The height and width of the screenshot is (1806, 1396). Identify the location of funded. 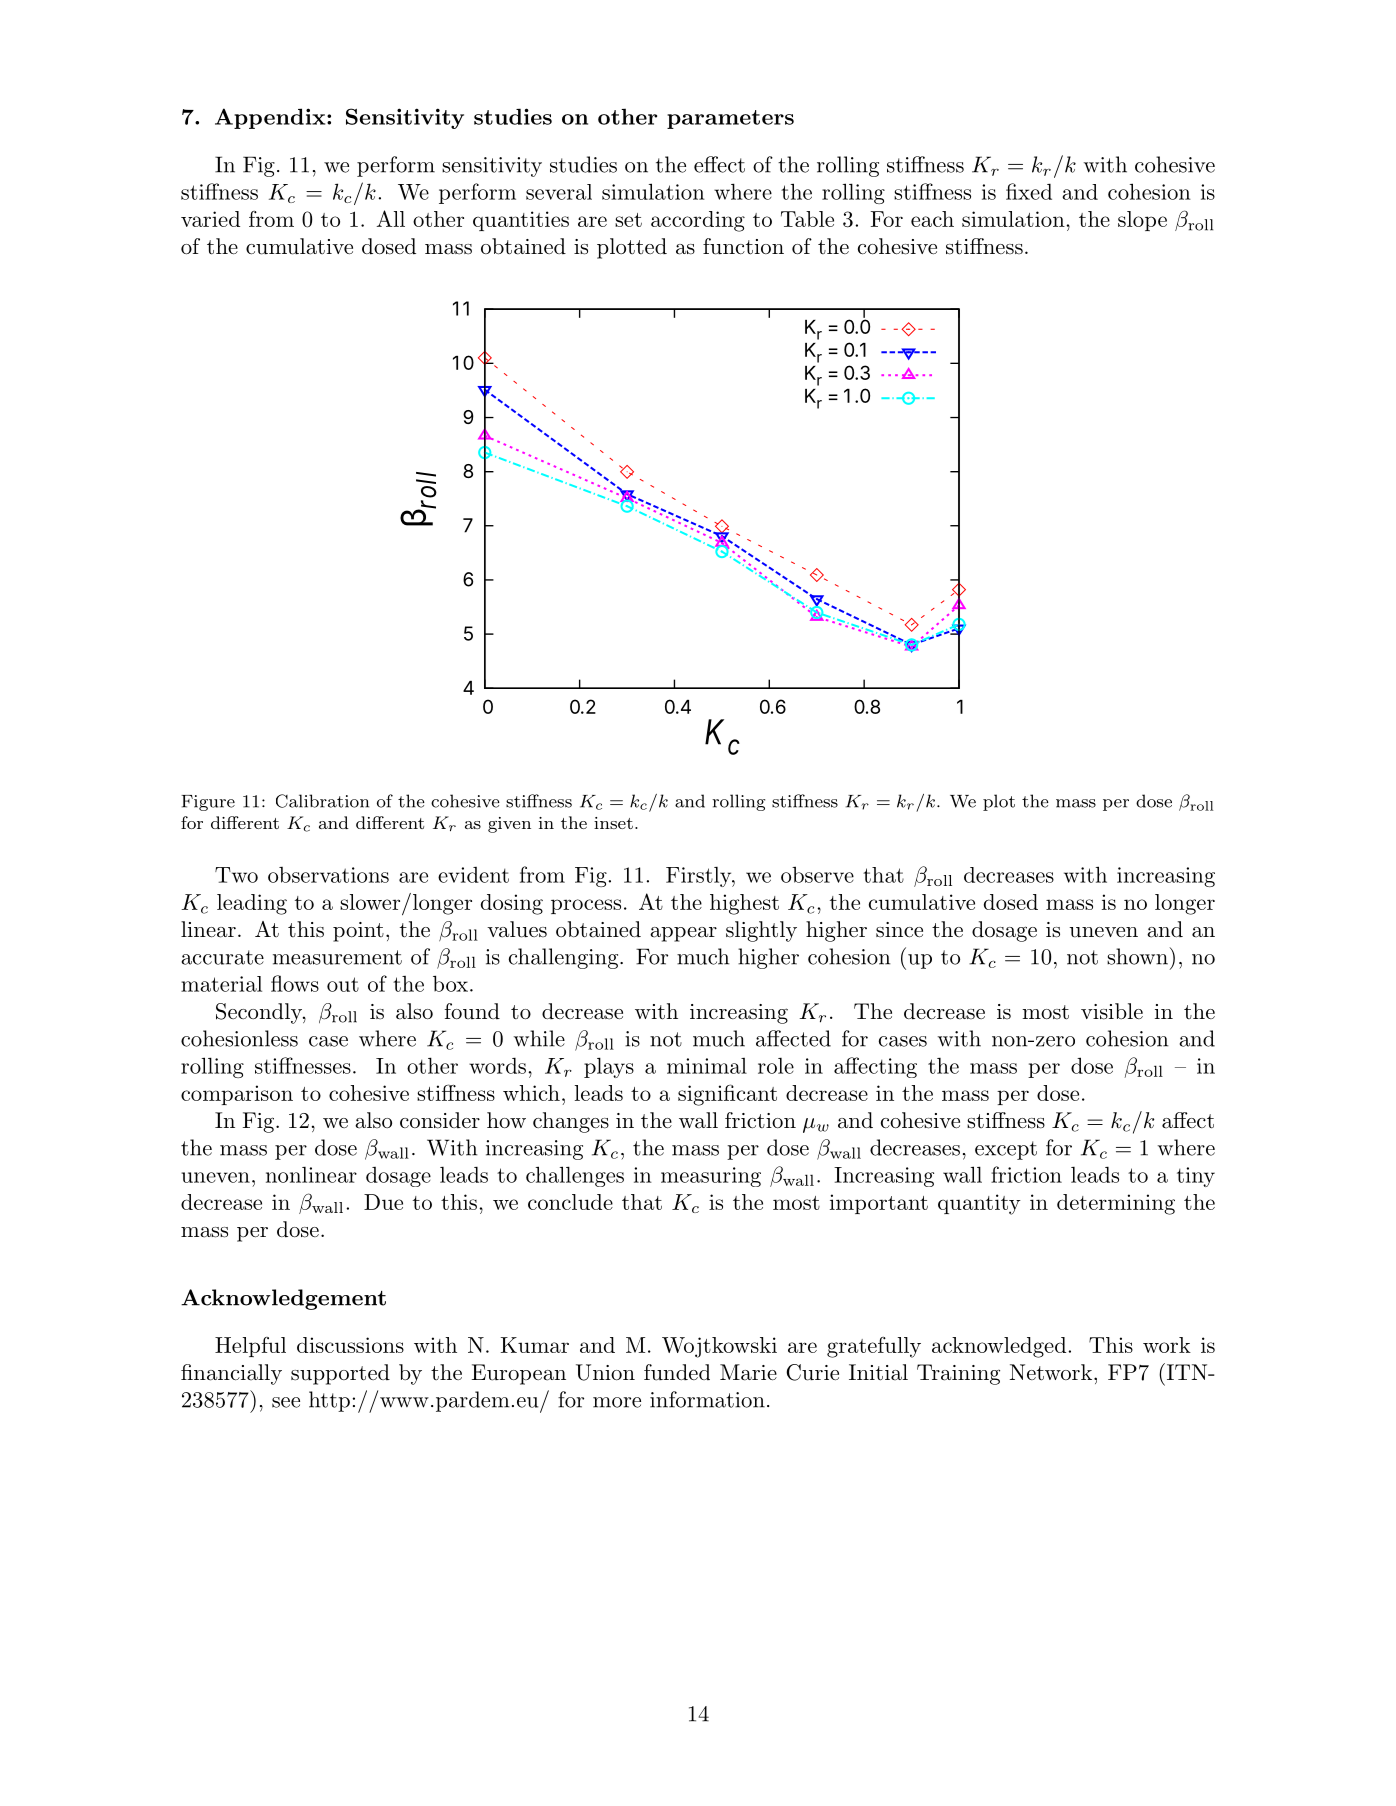
(677, 1372).
